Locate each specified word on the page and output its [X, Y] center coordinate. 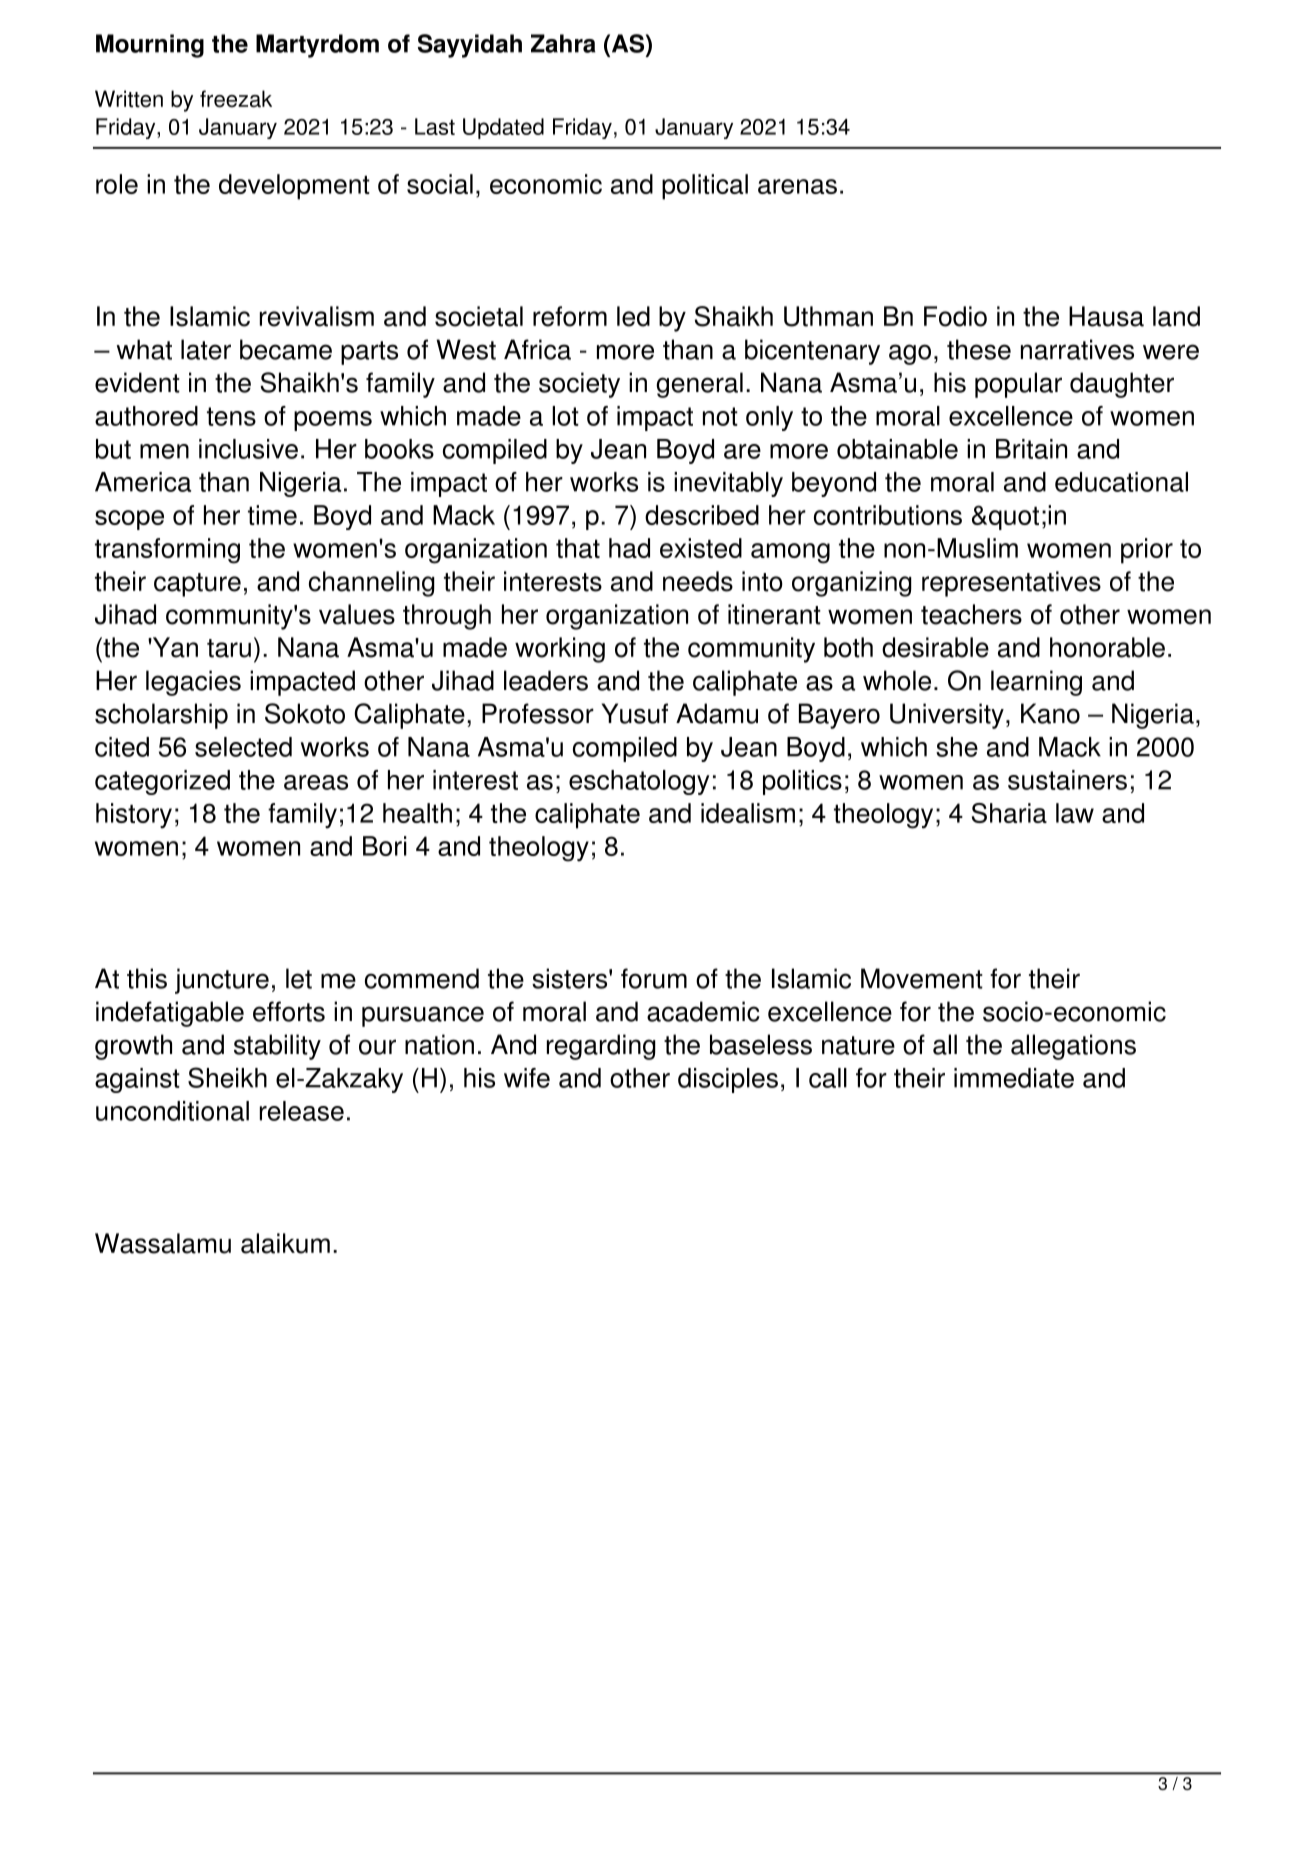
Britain [1031, 449]
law [1075, 813]
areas [316, 782]
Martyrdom [317, 46]
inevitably [728, 484]
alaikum [285, 1243]
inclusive [248, 449]
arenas [797, 186]
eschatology [639, 782]
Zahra [563, 43]
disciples [728, 1080]
